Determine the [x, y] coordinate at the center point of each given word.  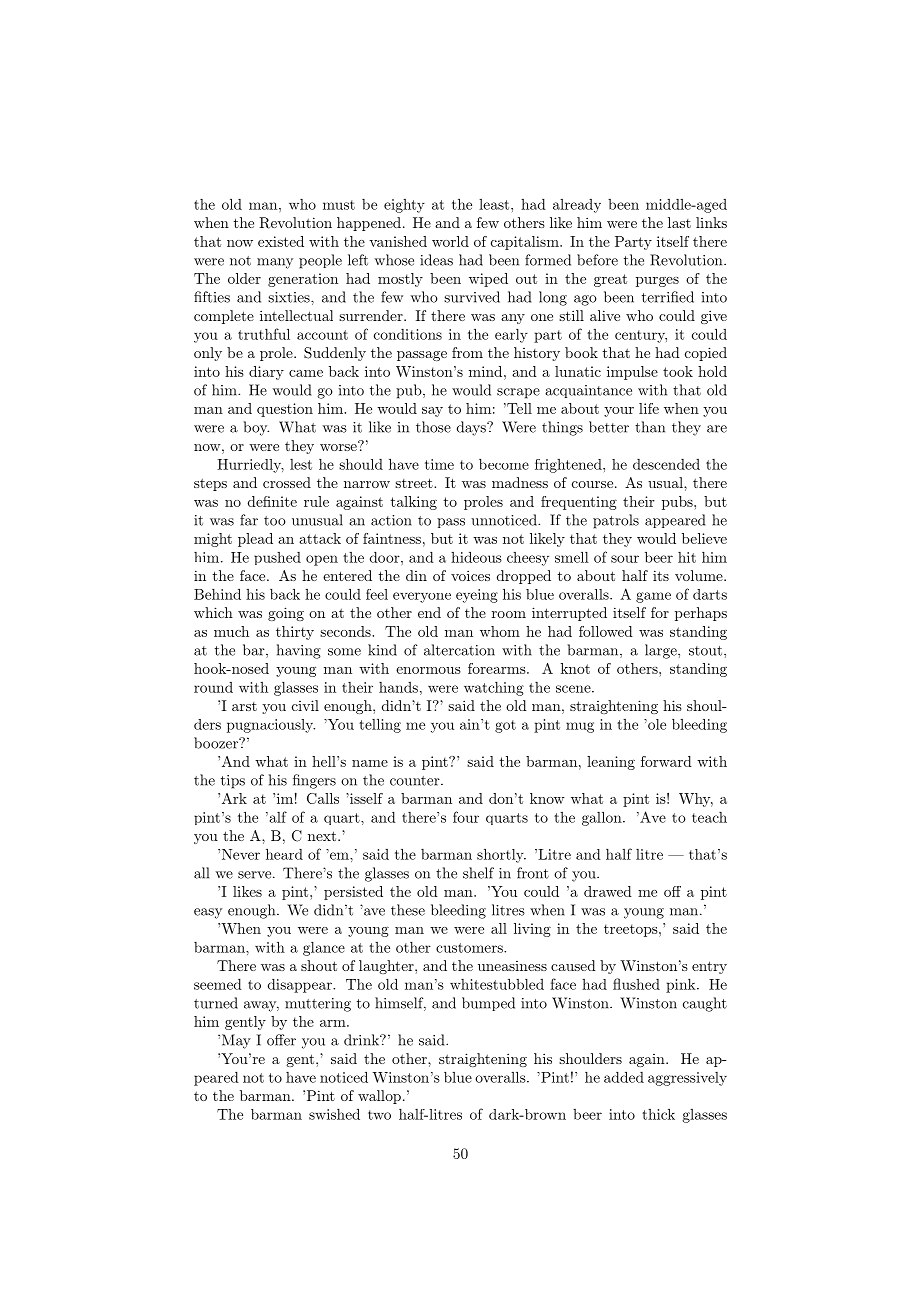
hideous [476, 557]
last [679, 222]
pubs [678, 503]
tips [233, 782]
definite [272, 501]
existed [281, 241]
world [450, 241]
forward [666, 761]
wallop [379, 1097]
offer [281, 1040]
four [466, 817]
